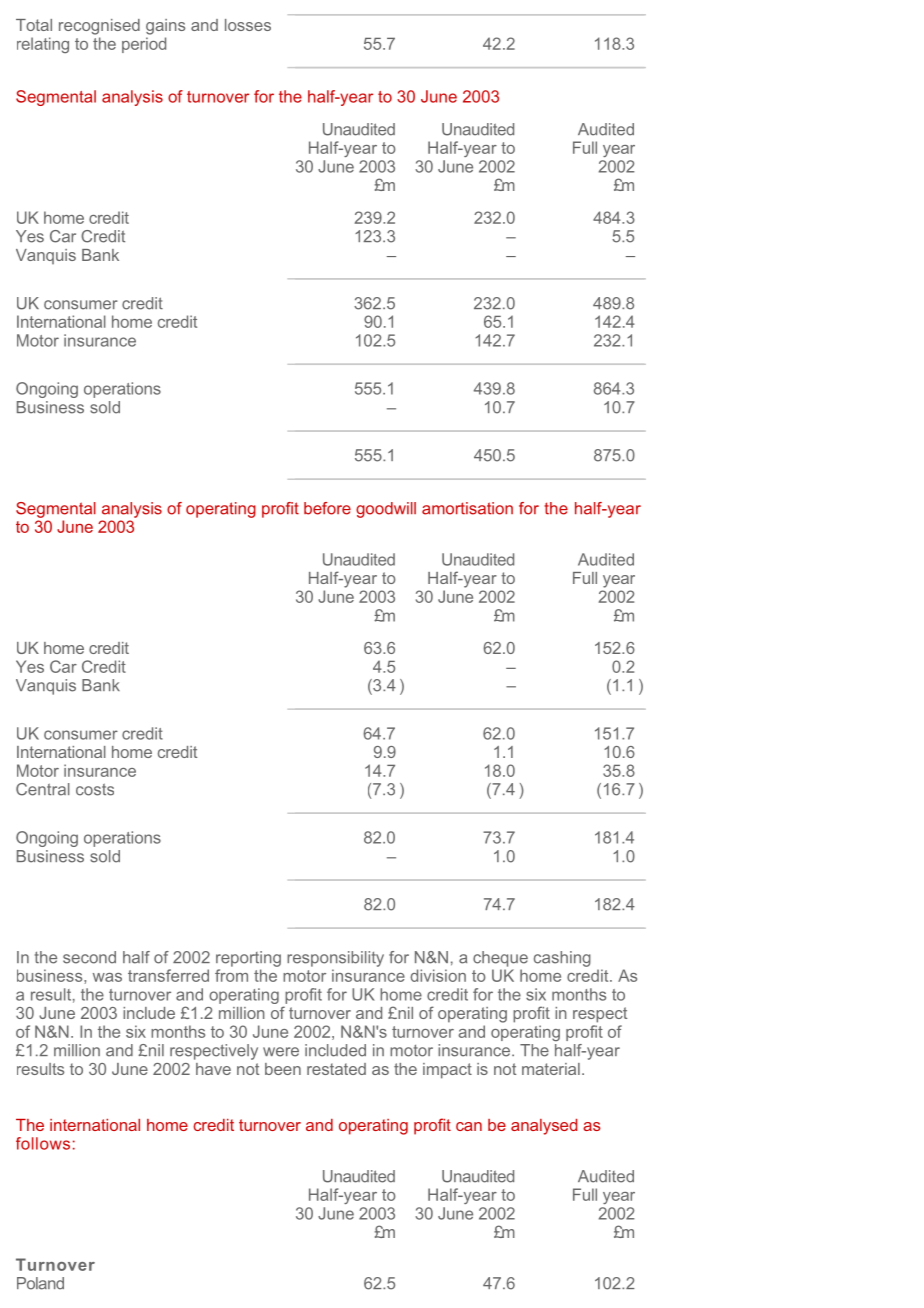 The height and width of the screenshot is (1308, 924). I want to click on recognised, so click(99, 27).
